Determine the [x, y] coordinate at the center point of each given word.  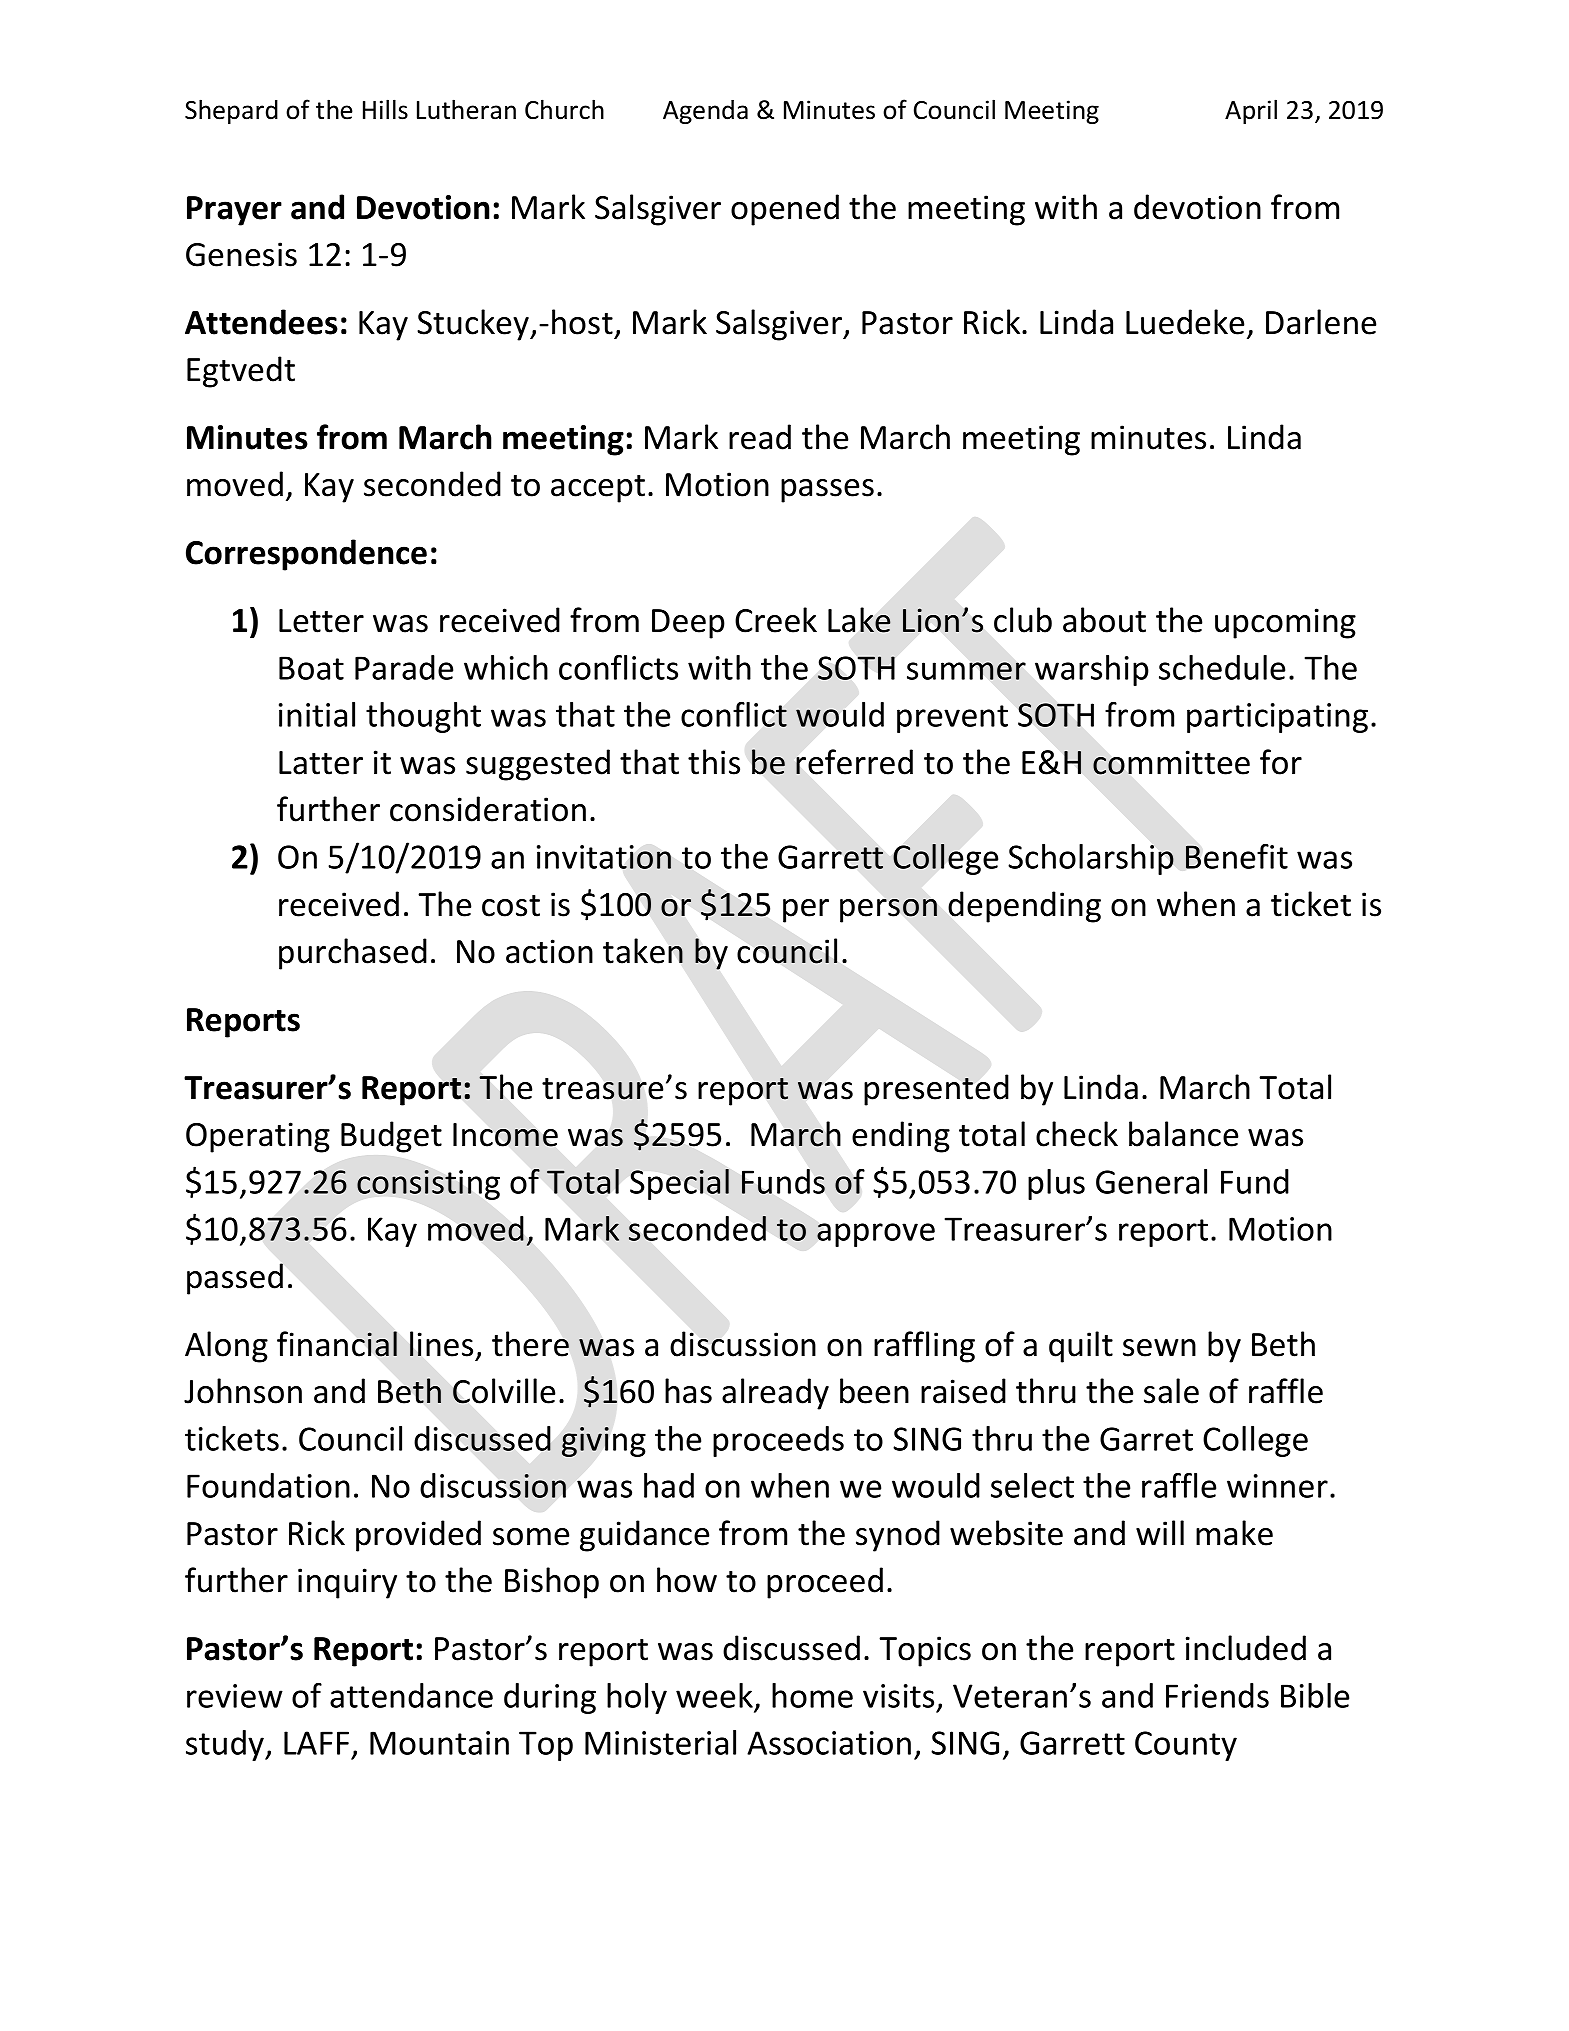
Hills [385, 109]
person [888, 911]
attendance [411, 1695]
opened [785, 210]
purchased [353, 954]
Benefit [1237, 856]
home [812, 1695]
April [1251, 111]
